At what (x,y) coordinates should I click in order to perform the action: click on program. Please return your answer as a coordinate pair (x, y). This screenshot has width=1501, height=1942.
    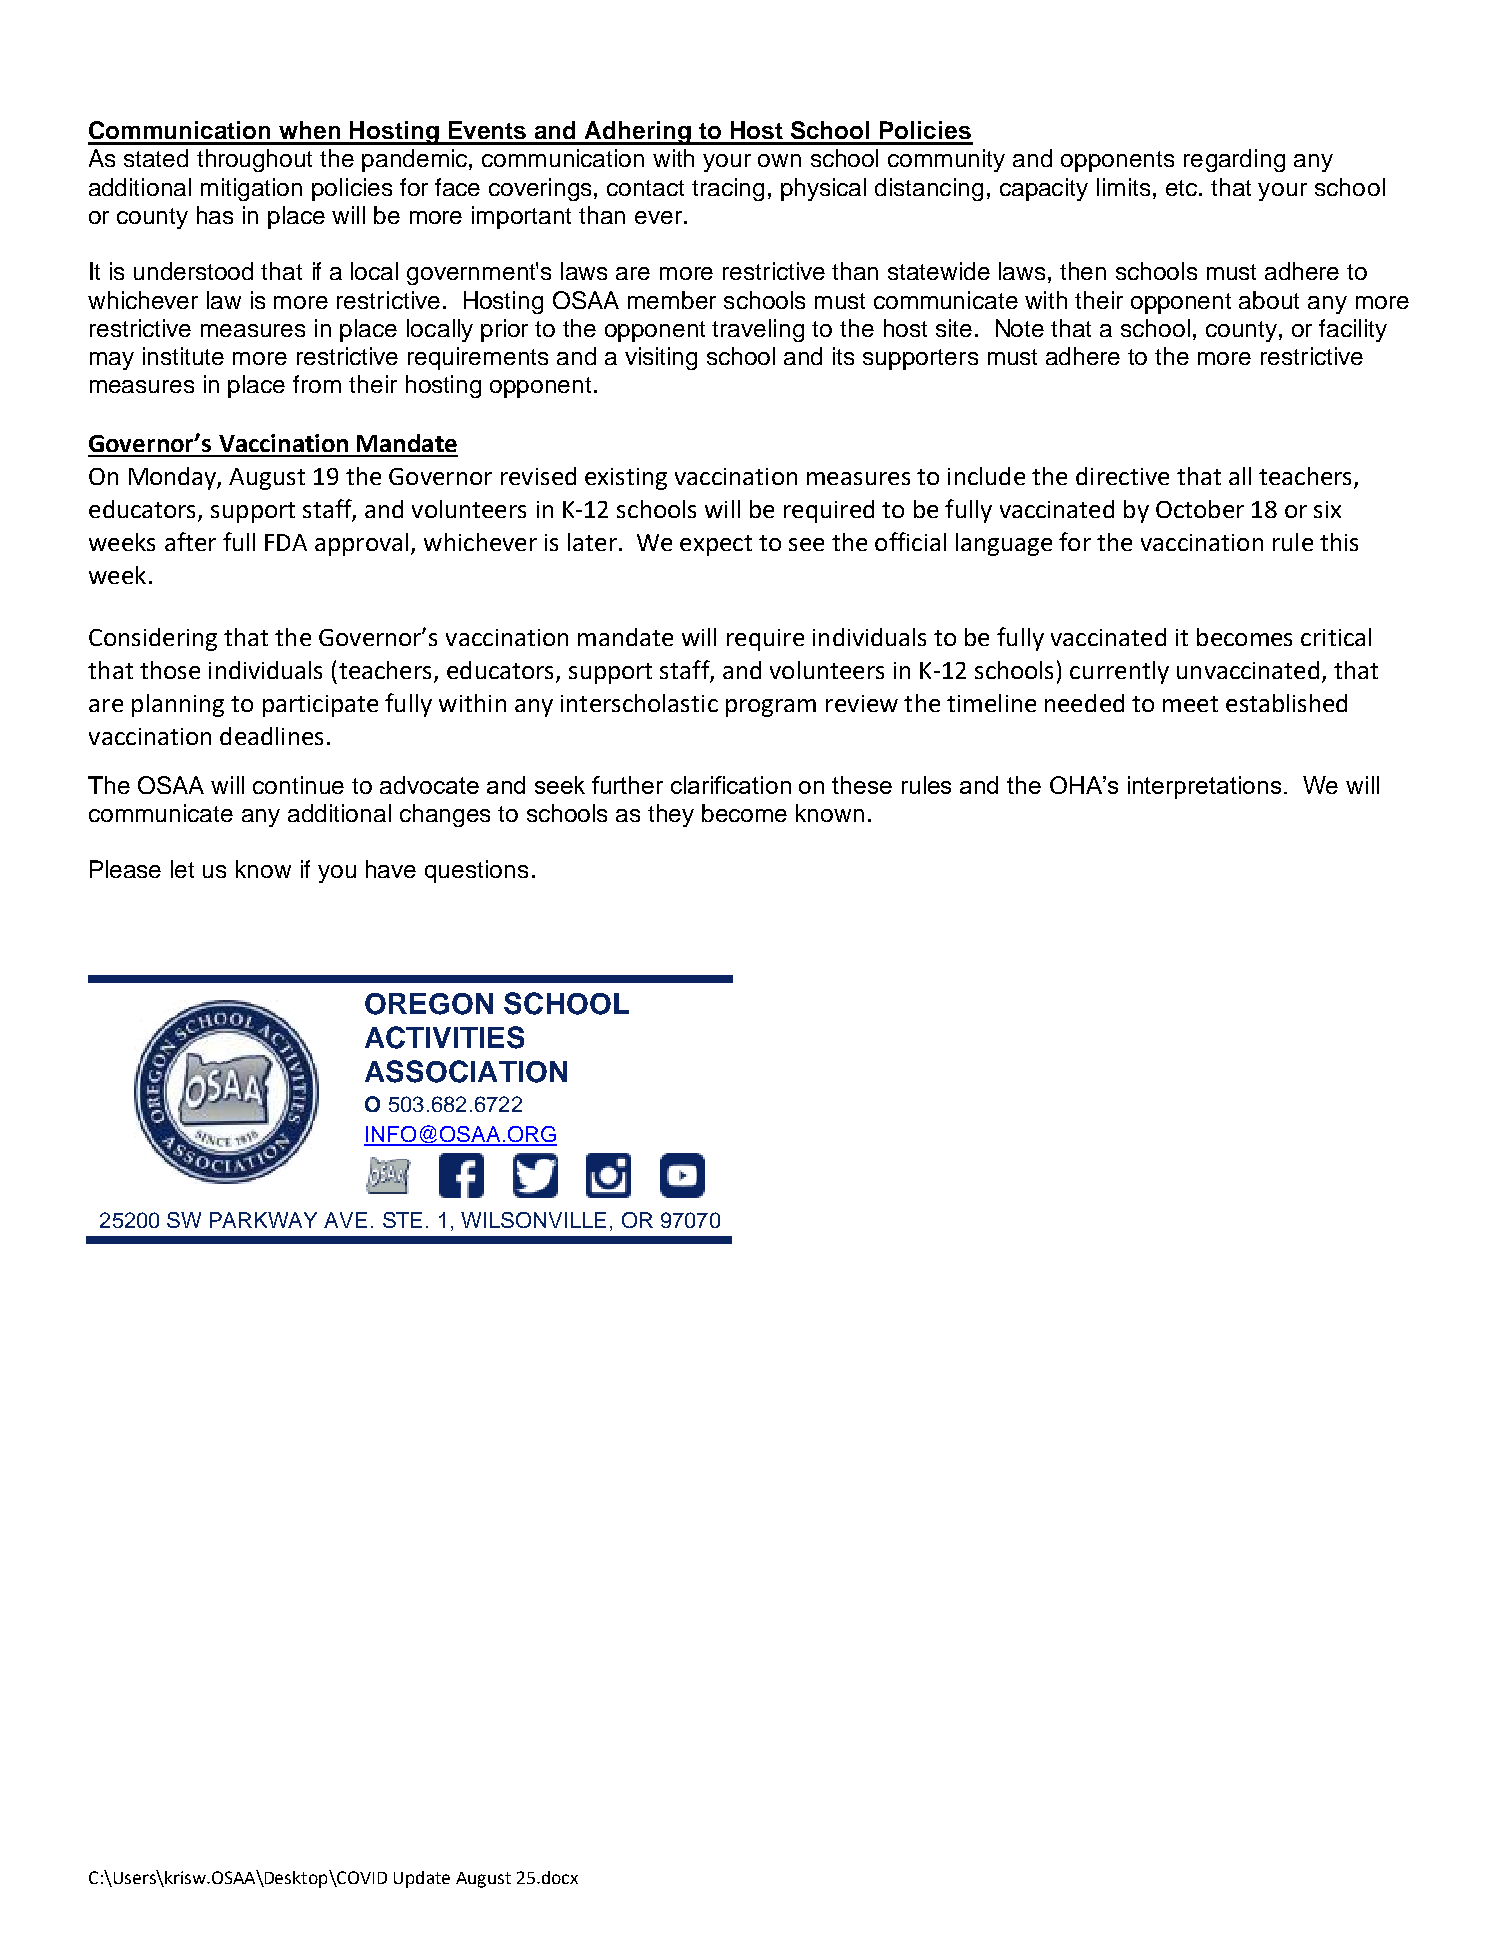
    Looking at the image, I should click on (771, 708).
